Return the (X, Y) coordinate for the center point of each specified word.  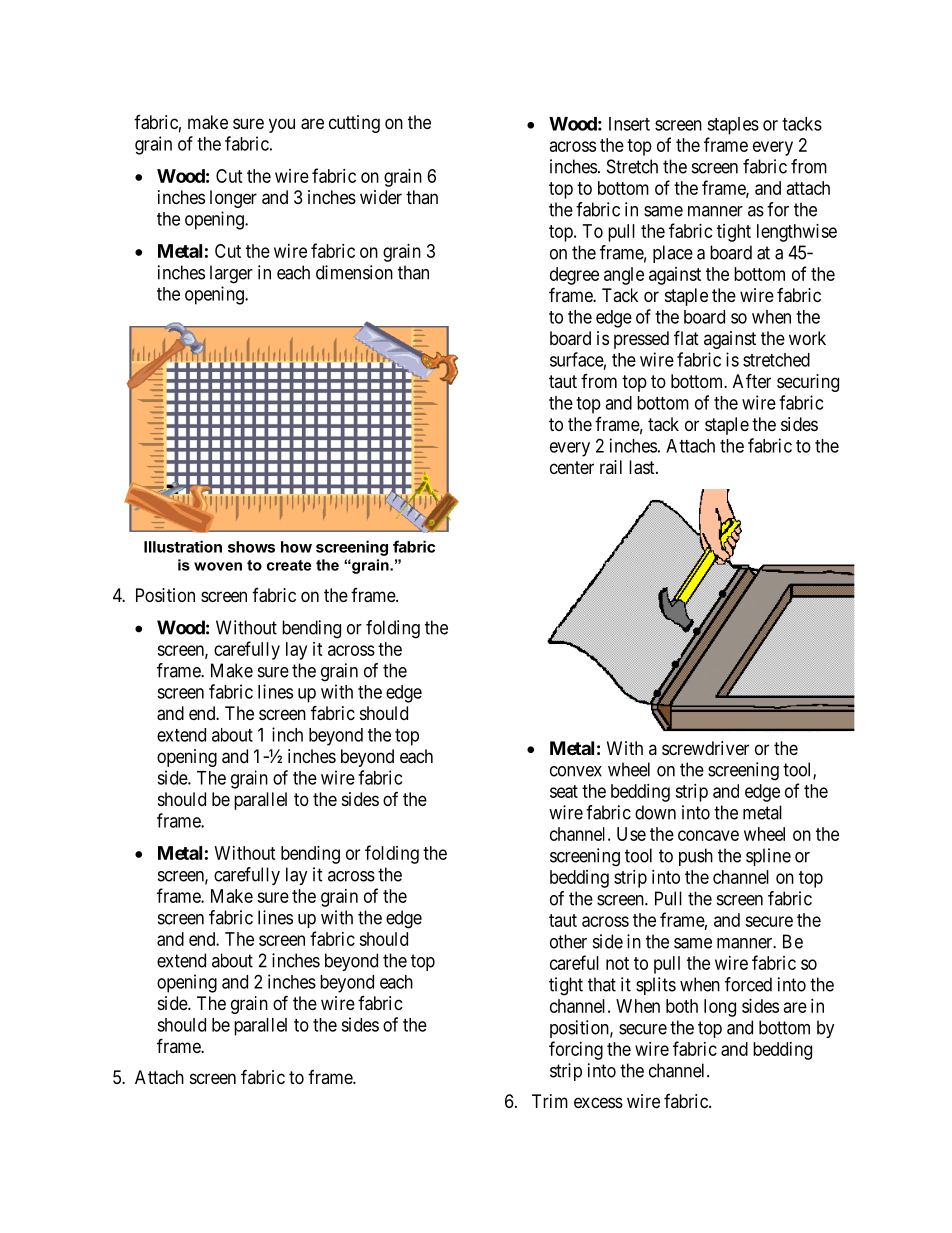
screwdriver (705, 748)
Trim (550, 1101)
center (572, 467)
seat (564, 791)
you (282, 125)
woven (218, 566)
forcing (576, 1050)
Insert (629, 124)
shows (251, 547)
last (643, 467)
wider (381, 197)
